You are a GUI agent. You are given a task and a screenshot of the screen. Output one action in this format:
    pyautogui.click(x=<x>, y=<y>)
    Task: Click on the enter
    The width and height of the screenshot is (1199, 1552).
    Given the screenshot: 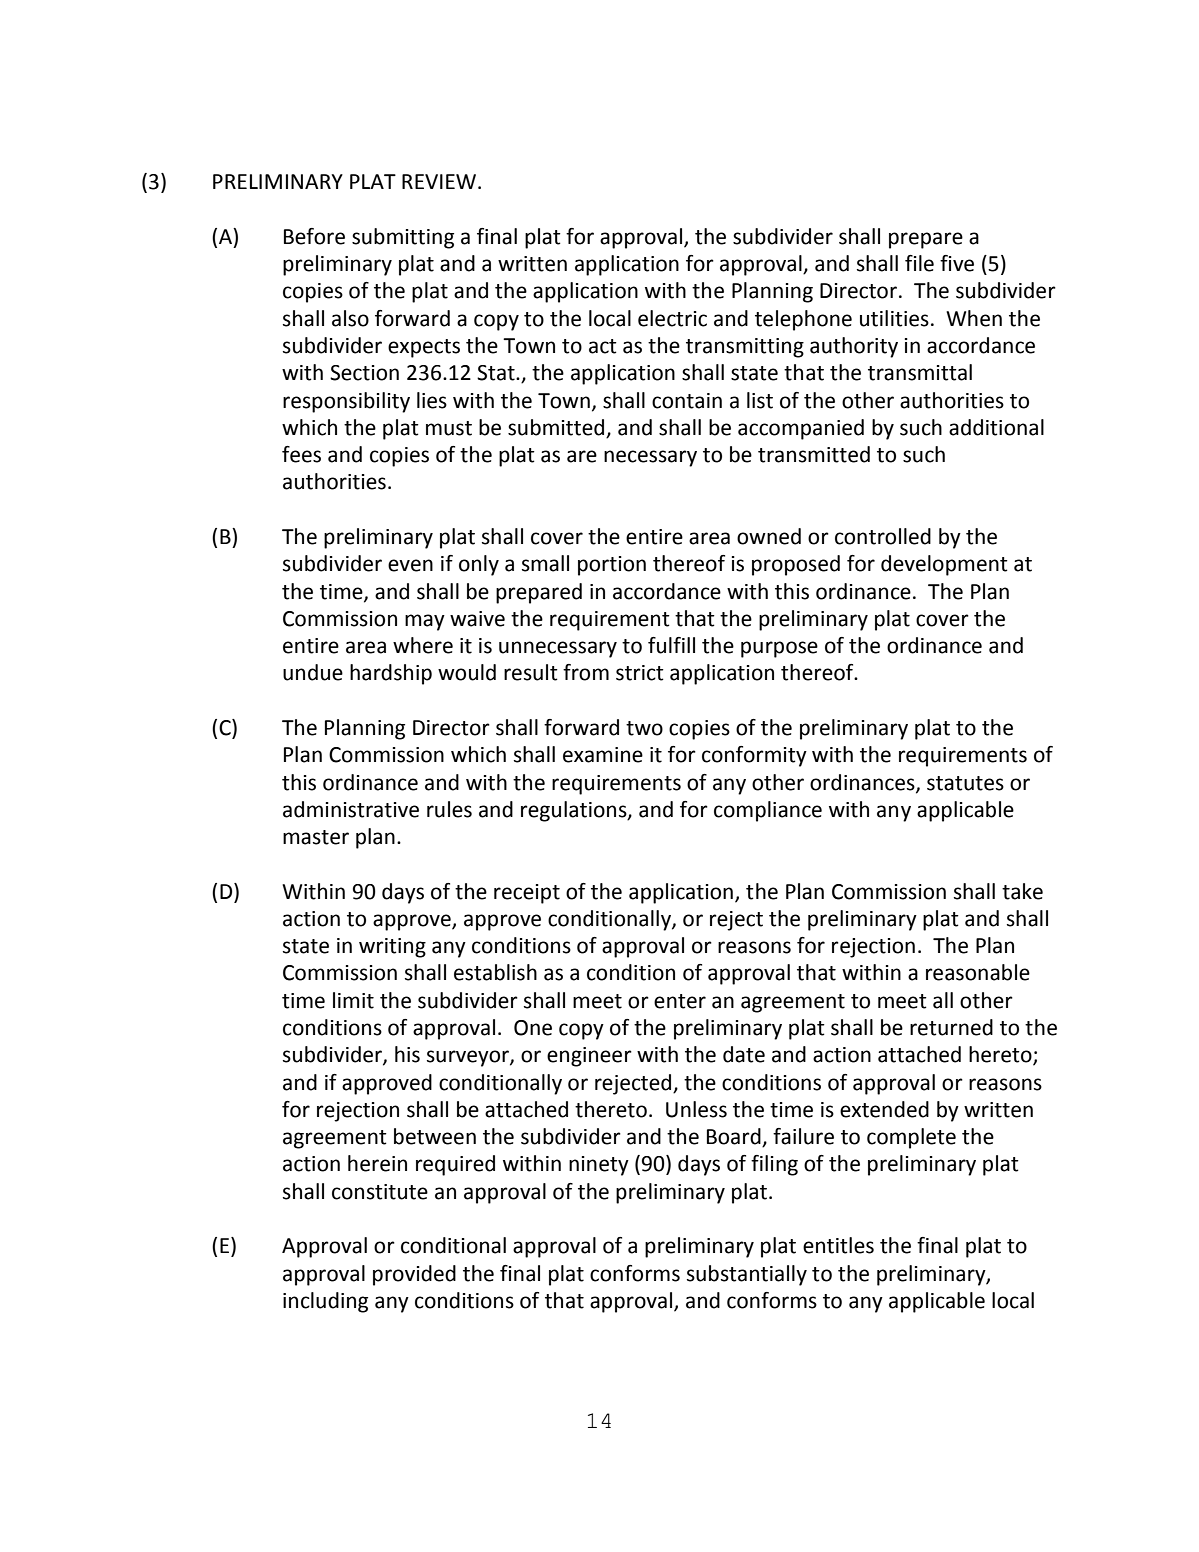 What is the action you would take?
    pyautogui.click(x=680, y=1001)
